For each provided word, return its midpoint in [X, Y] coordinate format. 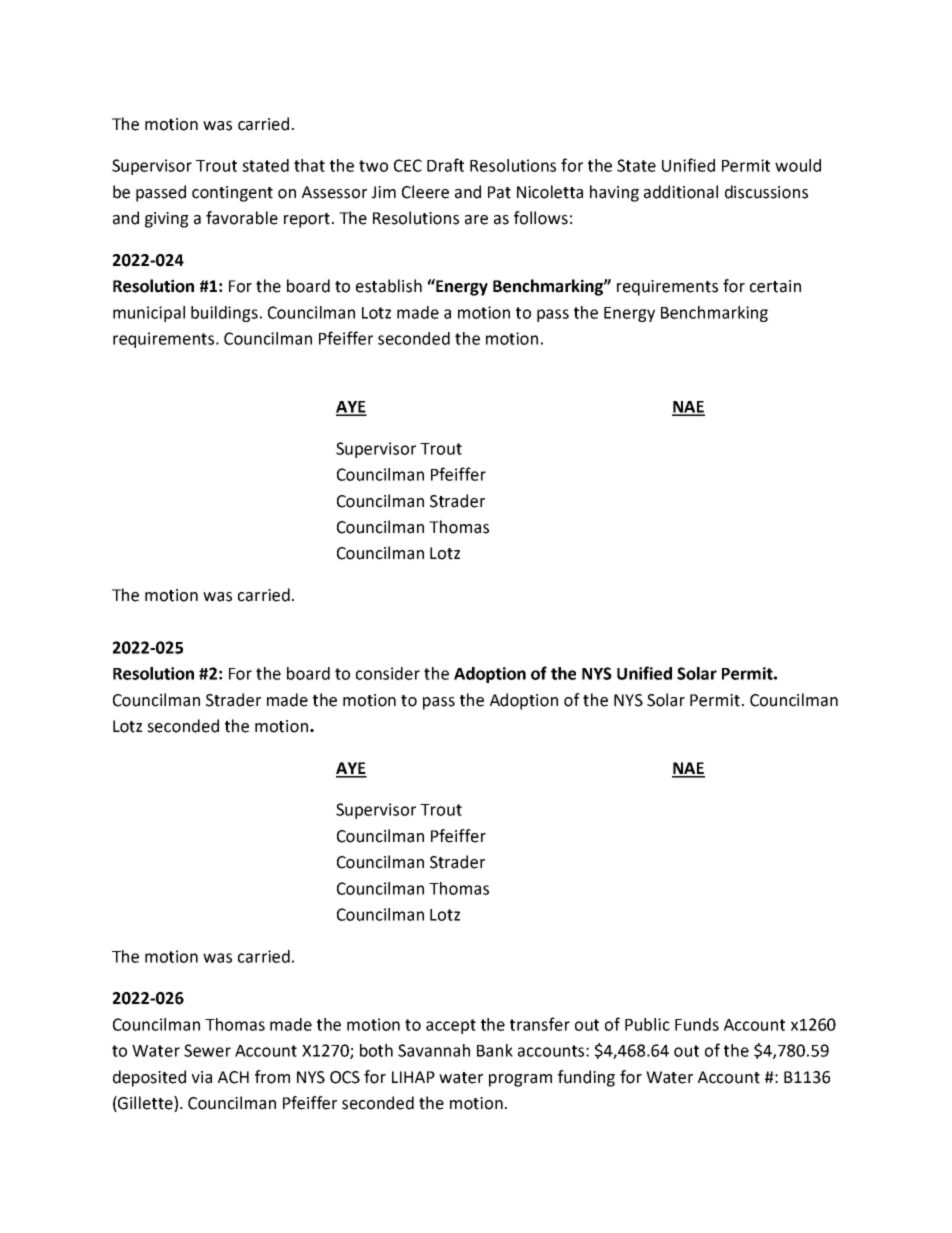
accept [451, 1026]
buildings [224, 314]
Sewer [207, 1050]
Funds [697, 1024]
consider [388, 673]
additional [681, 192]
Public [647, 1024]
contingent [232, 194]
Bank [495, 1050]
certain [775, 286]
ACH [233, 1077]
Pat [499, 192]
